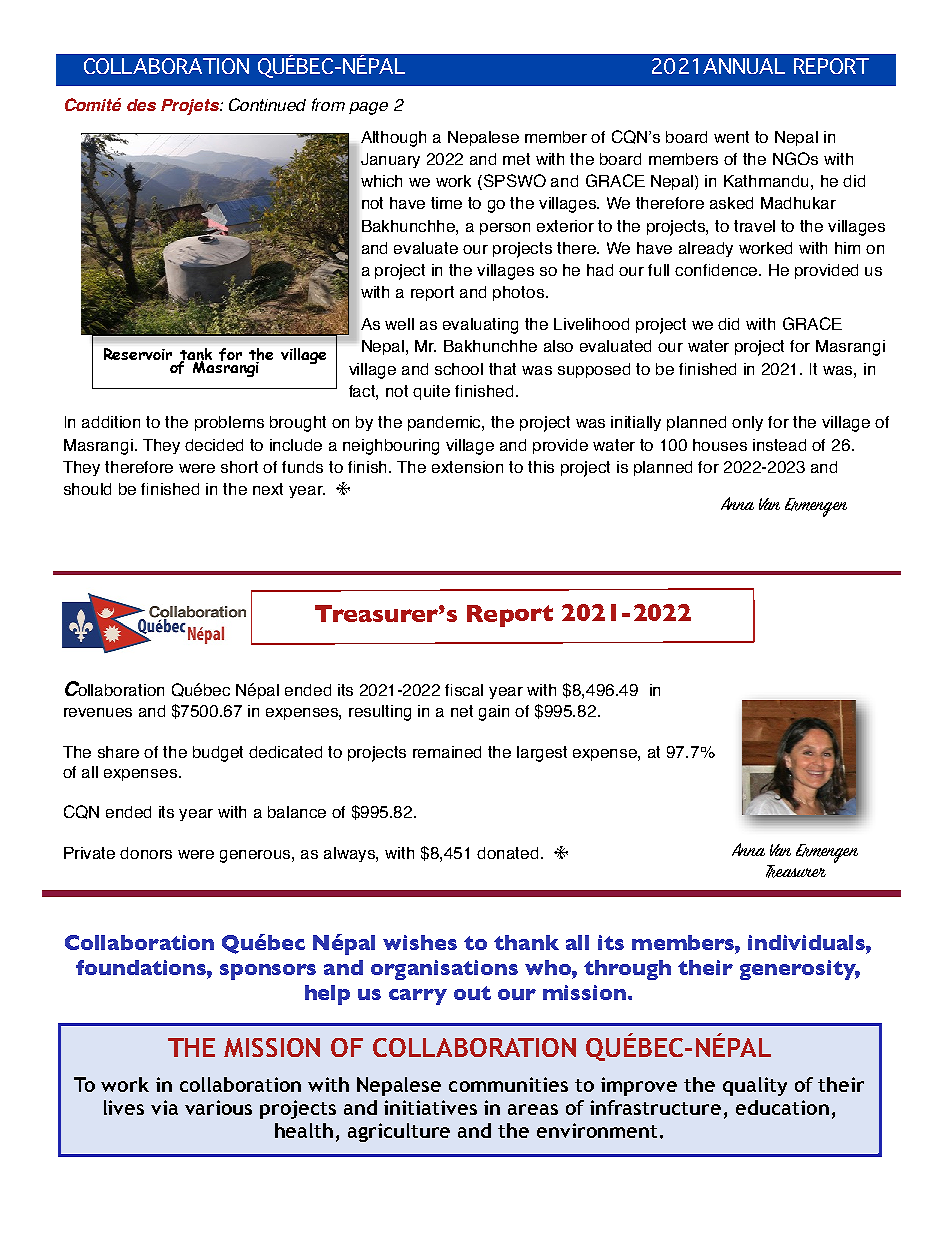 The width and height of the screenshot is (952, 1233). I want to click on went, so click(731, 137).
